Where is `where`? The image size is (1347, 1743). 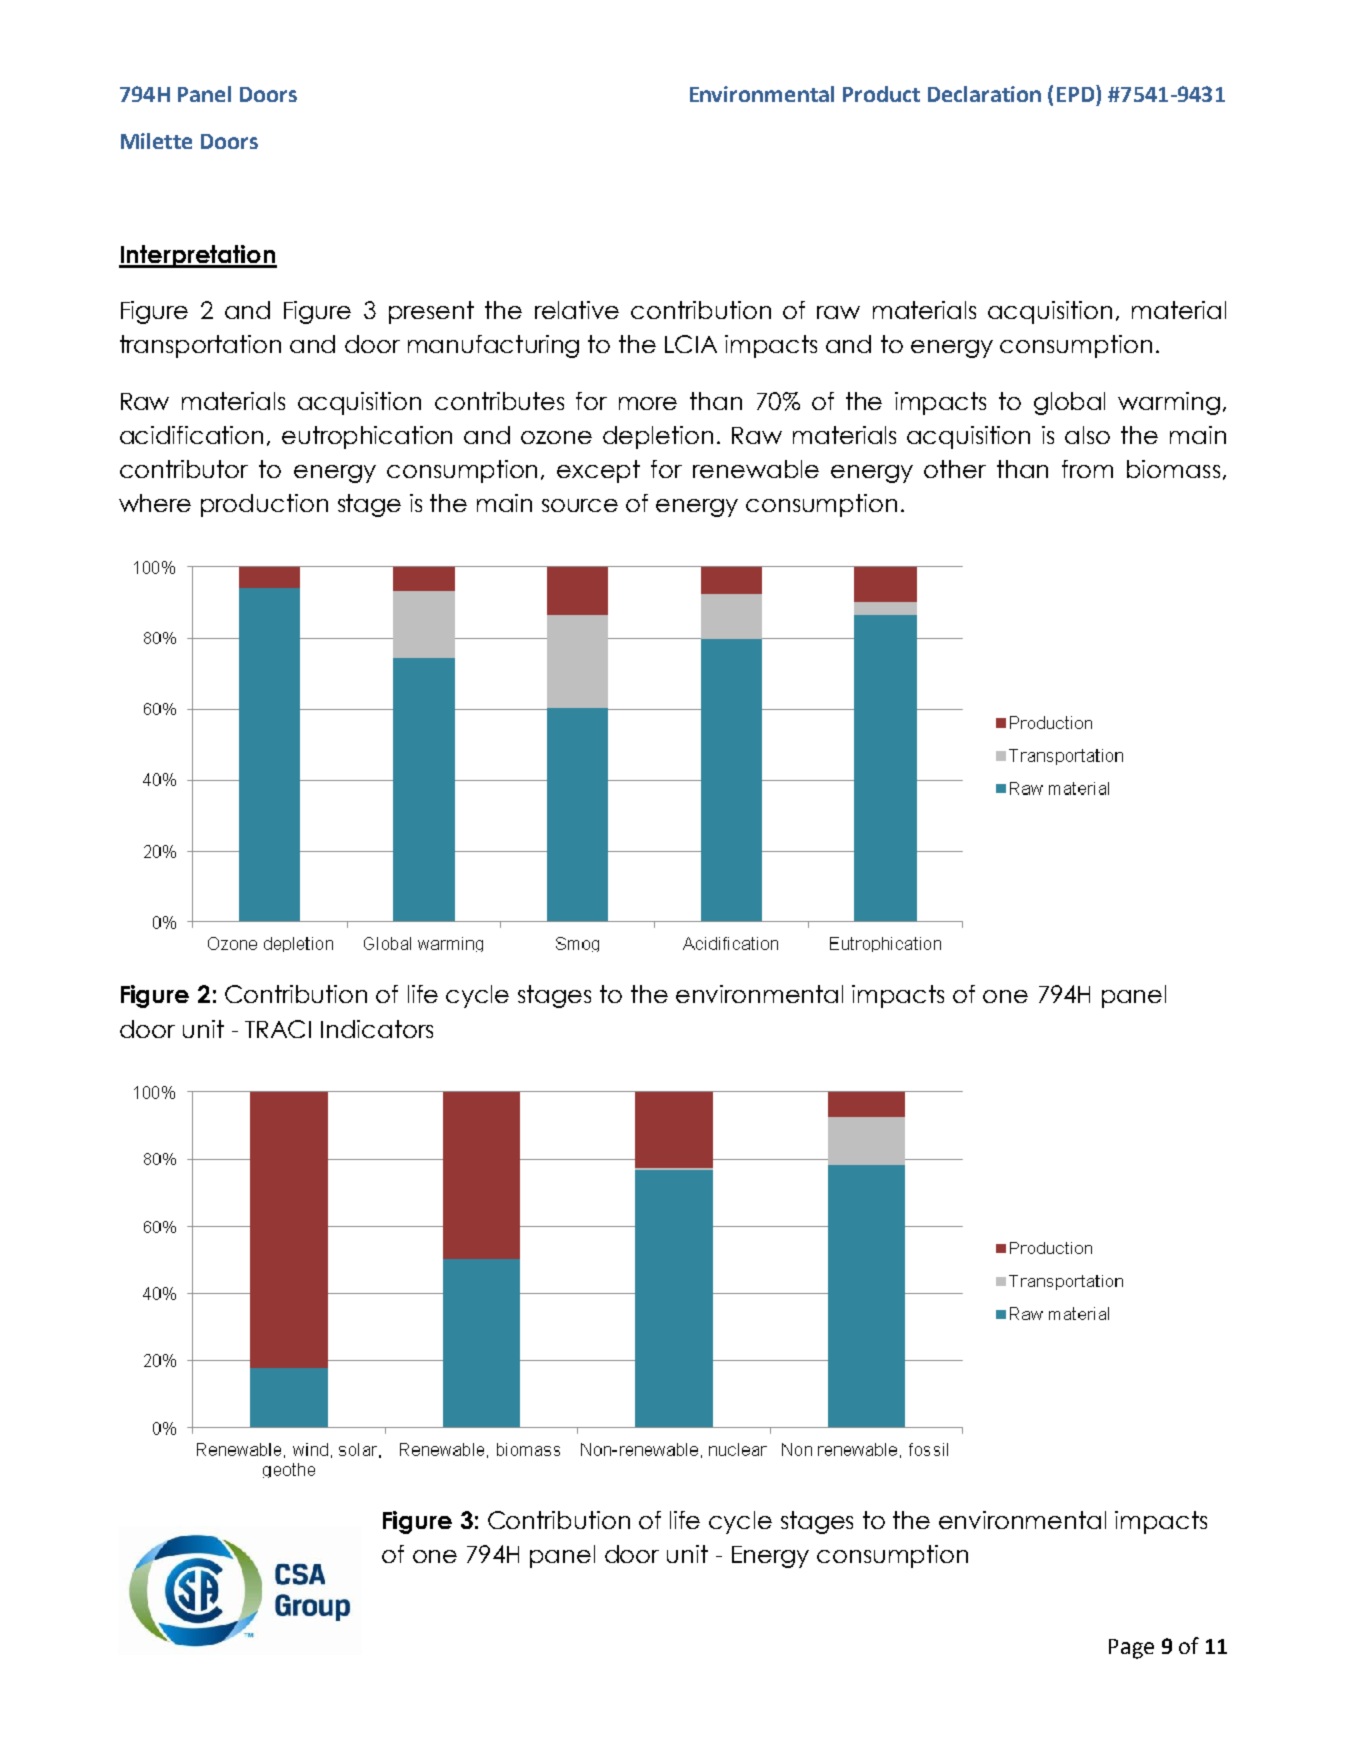
where is located at coordinates (155, 503).
